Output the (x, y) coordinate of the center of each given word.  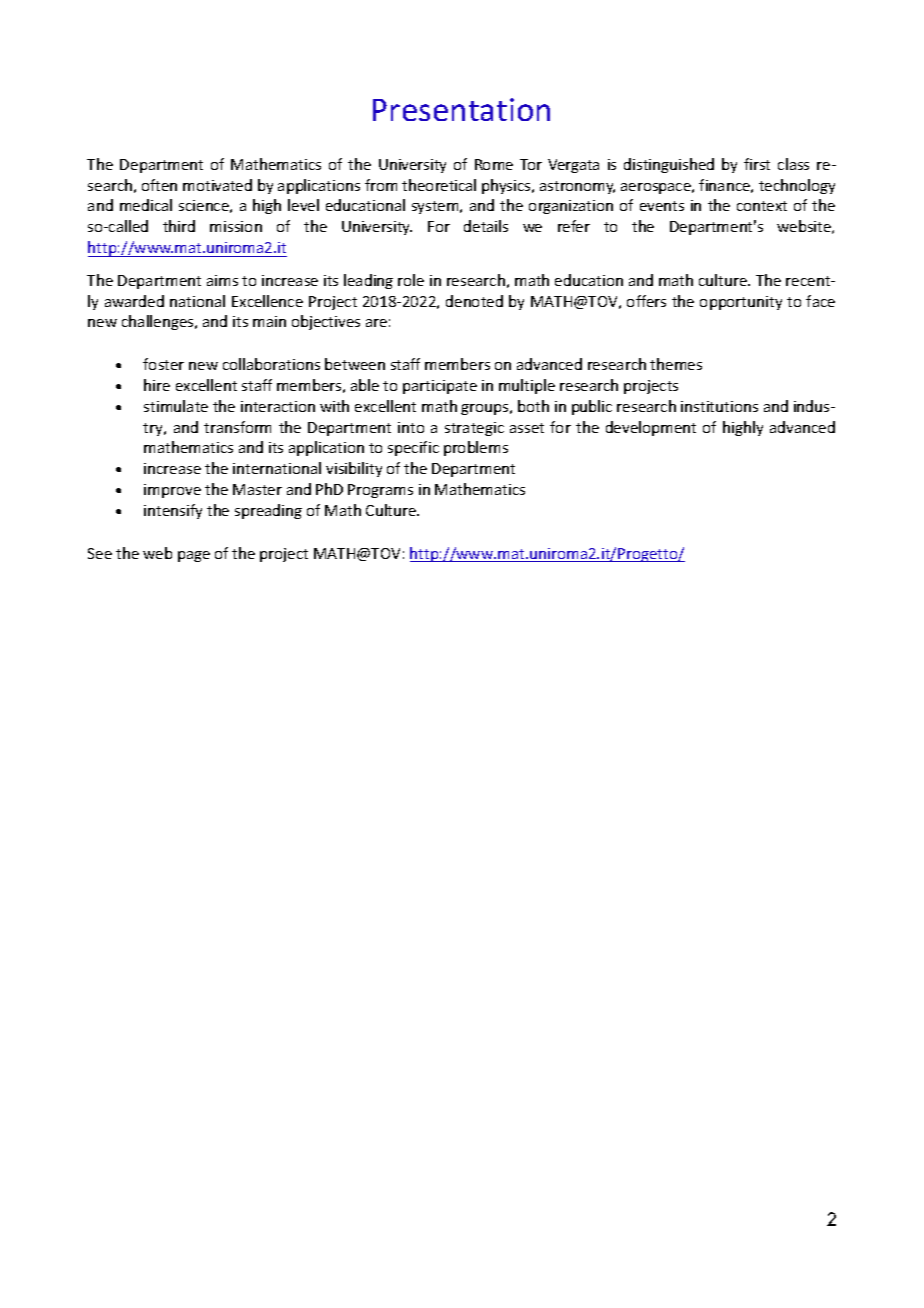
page (194, 556)
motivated (217, 185)
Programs (380, 491)
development (651, 428)
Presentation (461, 109)
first (757, 164)
